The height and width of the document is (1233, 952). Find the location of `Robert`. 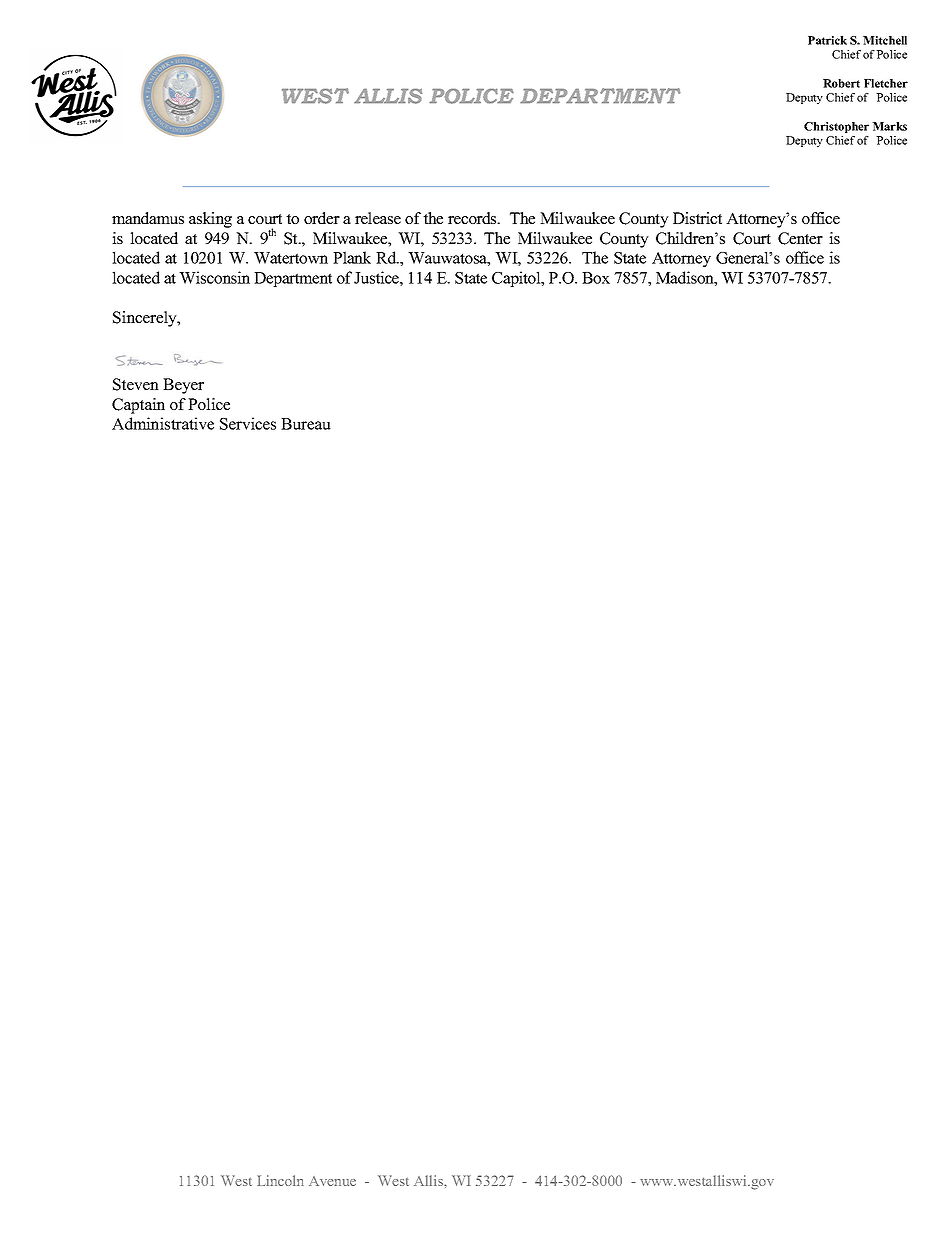

Robert is located at coordinates (841, 83).
